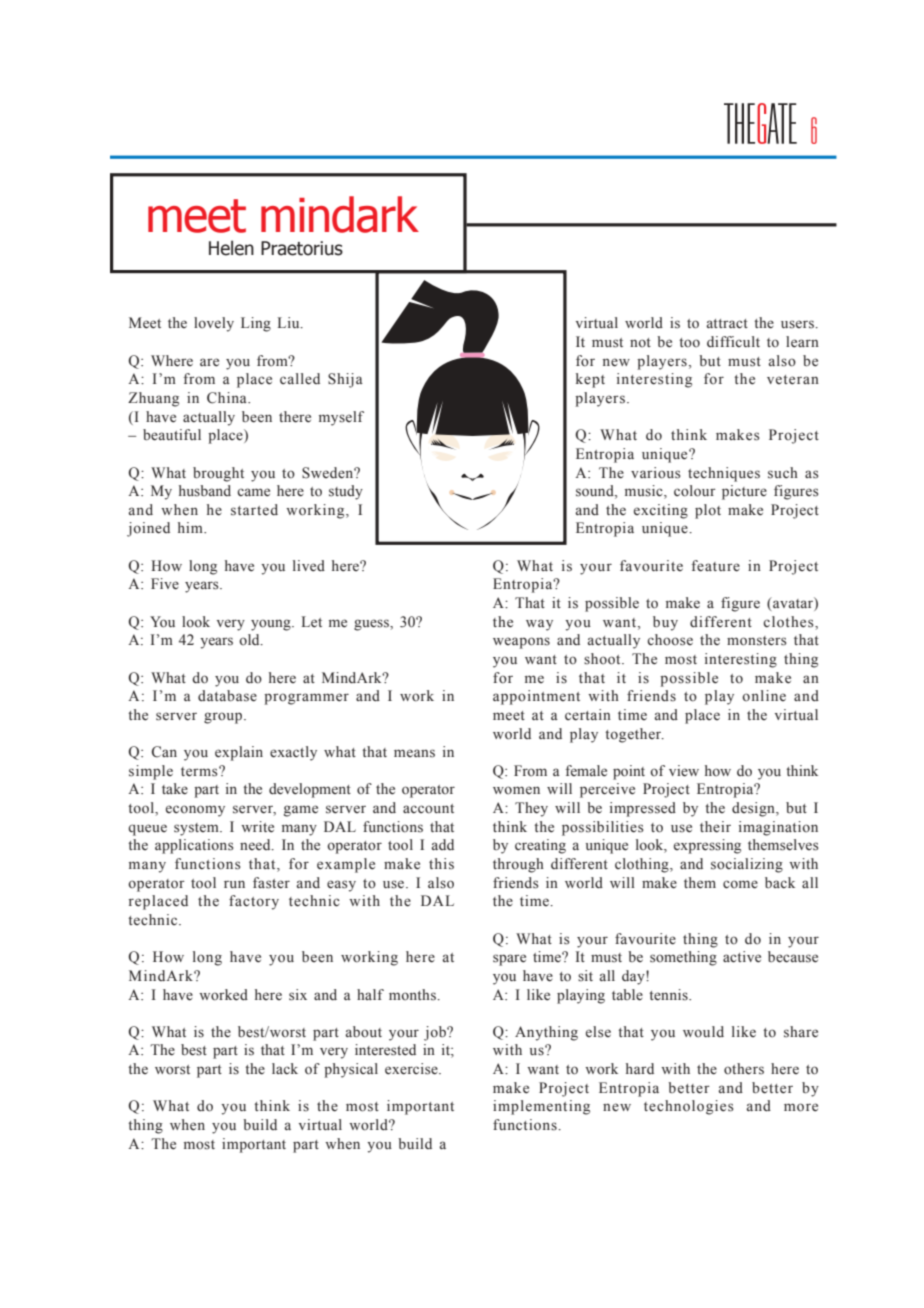 This image has height=1308, width=924. What do you see at coordinates (412, 1069) in the image?
I see `exercise` at bounding box center [412, 1069].
